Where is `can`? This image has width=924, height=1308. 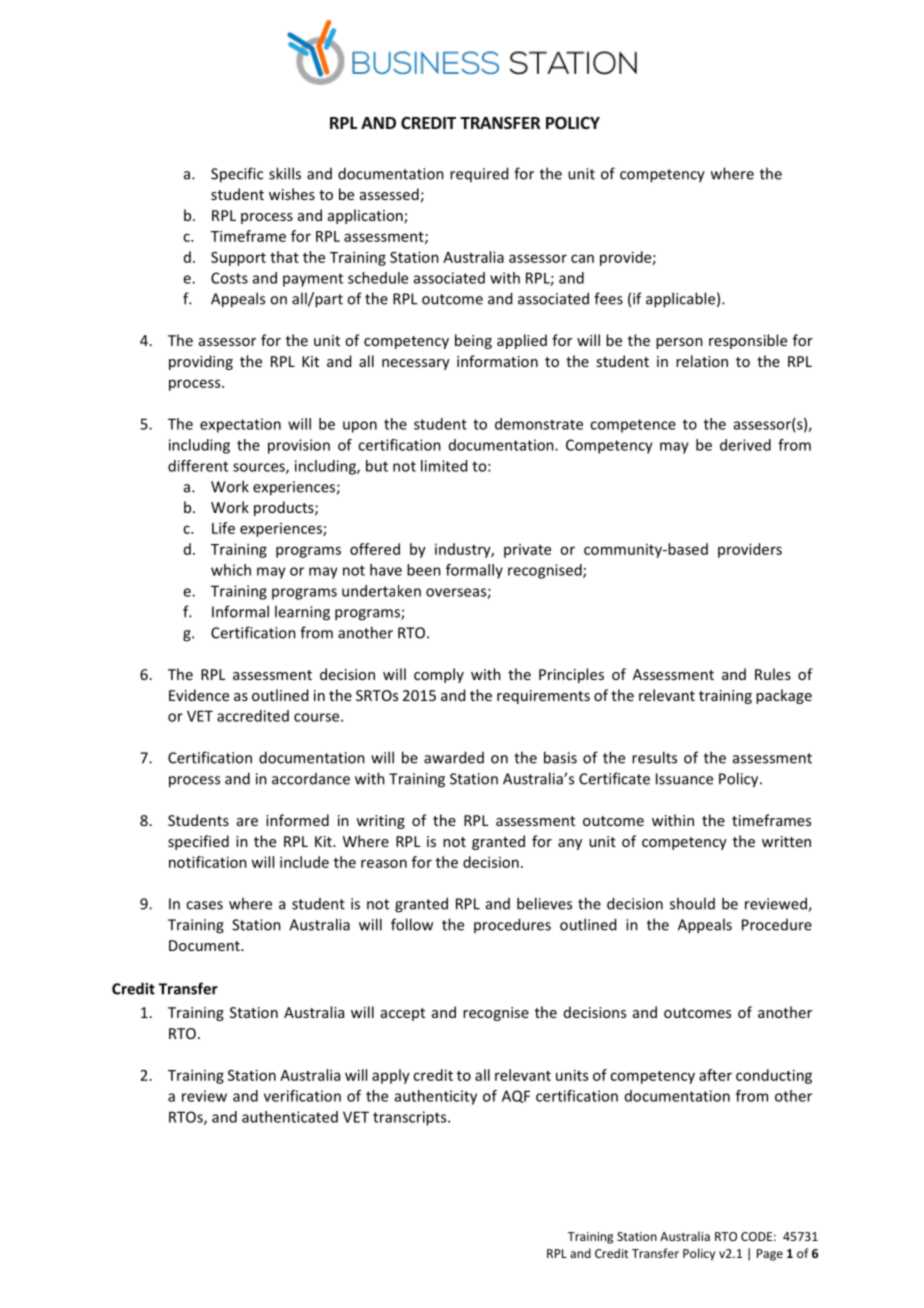
can is located at coordinates (582, 258).
